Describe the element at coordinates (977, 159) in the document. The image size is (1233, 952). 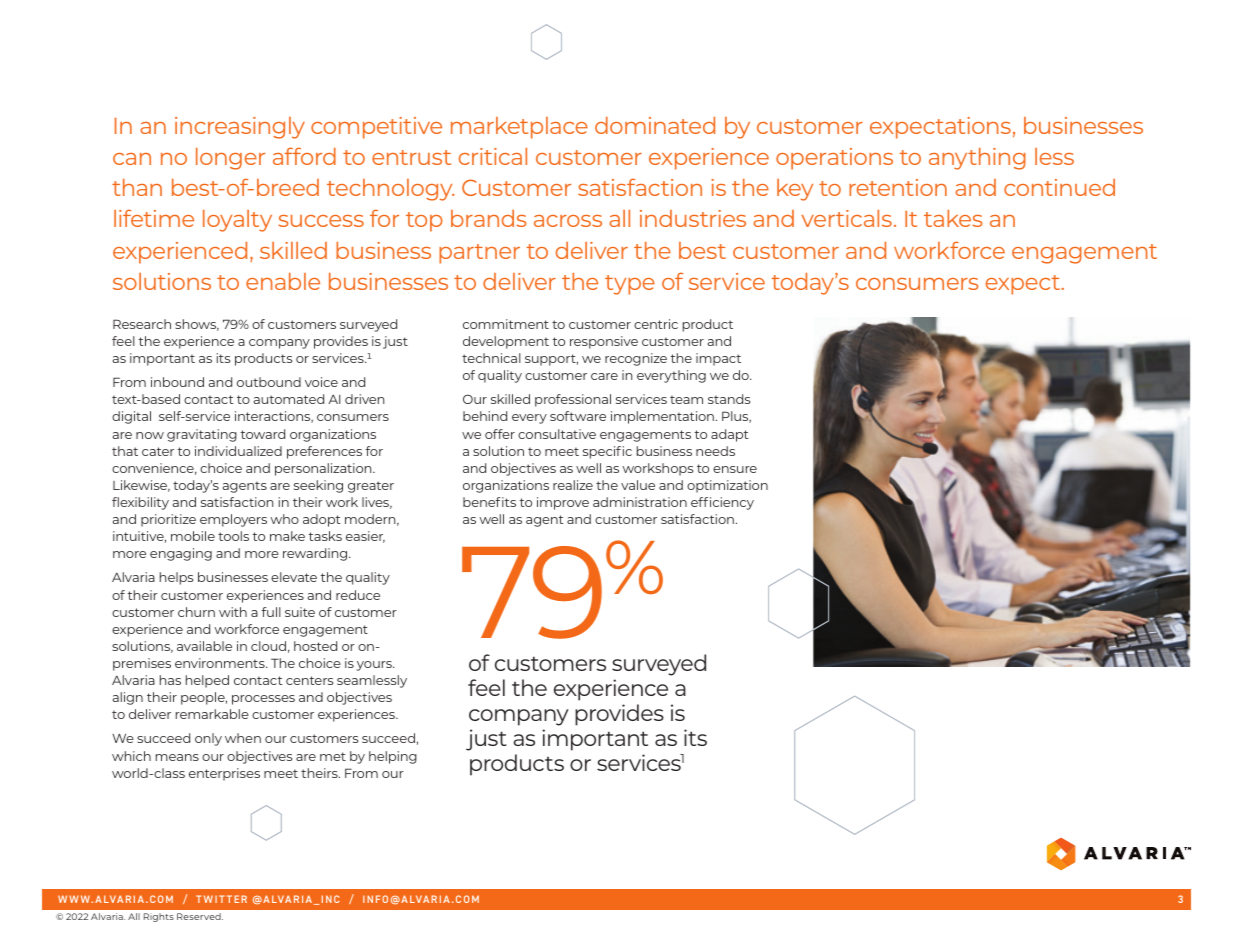
I see `anything` at that location.
